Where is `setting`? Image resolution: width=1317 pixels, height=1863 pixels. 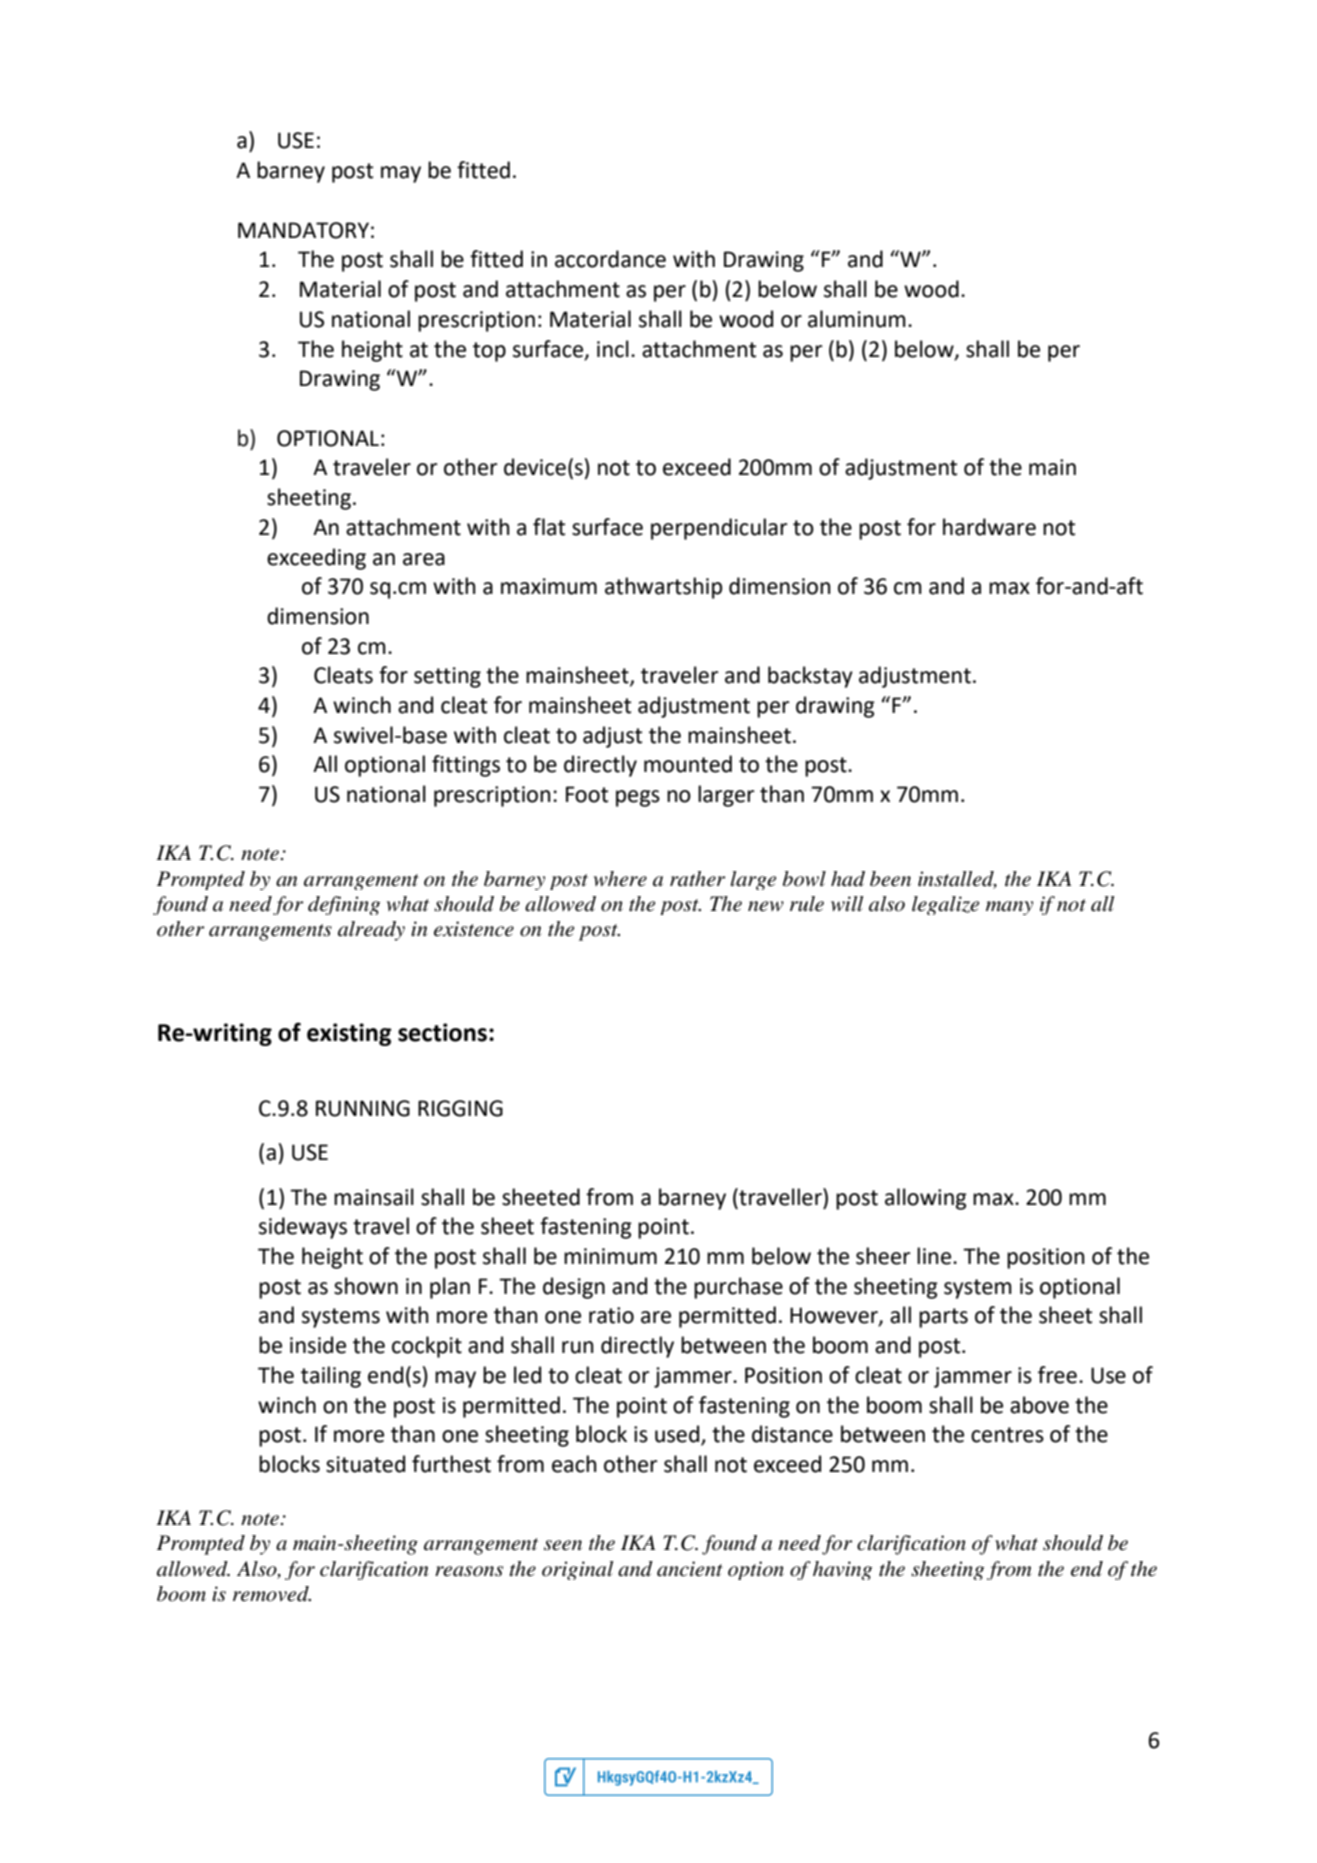
setting is located at coordinates (447, 677).
